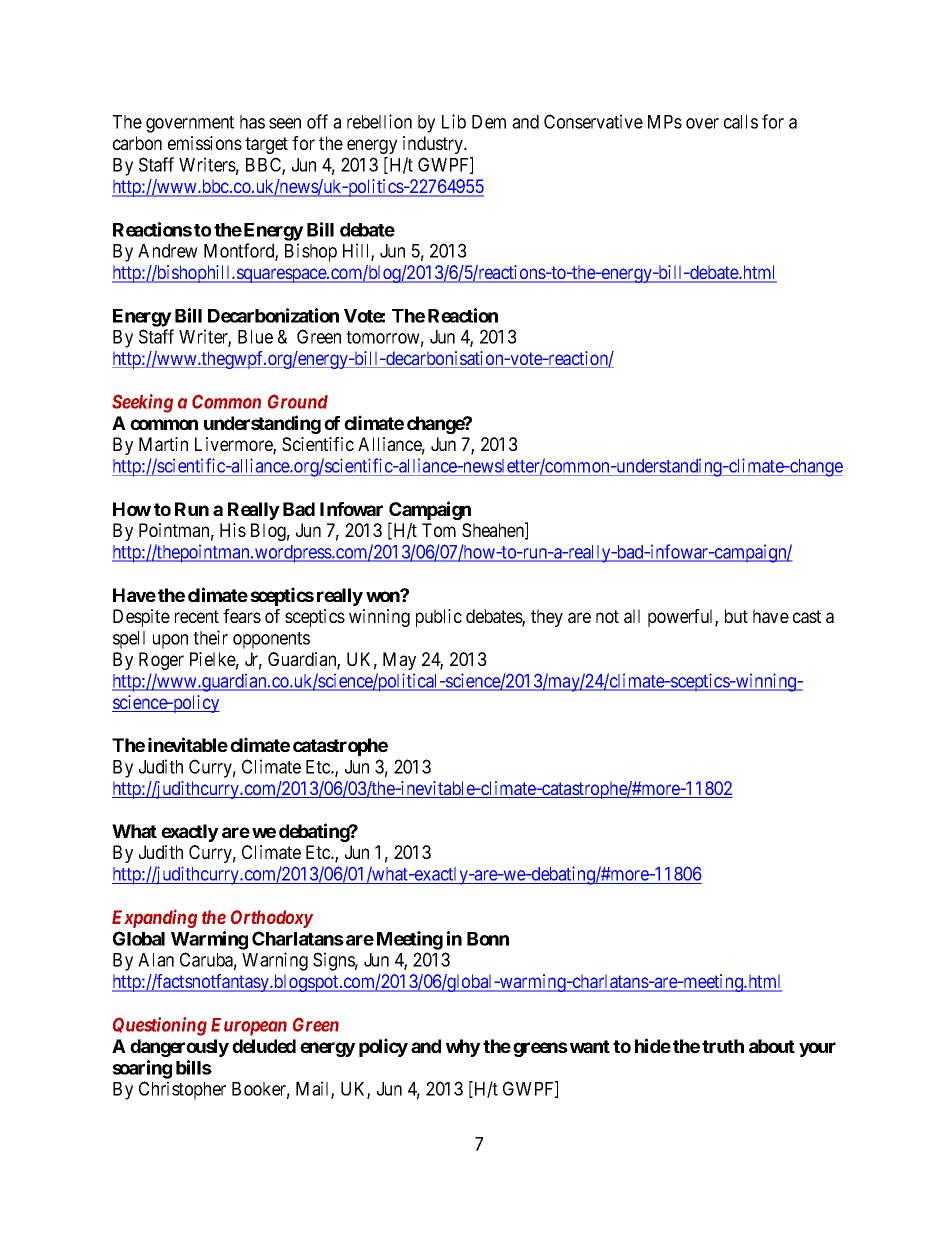  Describe the element at coordinates (197, 616) in the image. I see `recent` at that location.
